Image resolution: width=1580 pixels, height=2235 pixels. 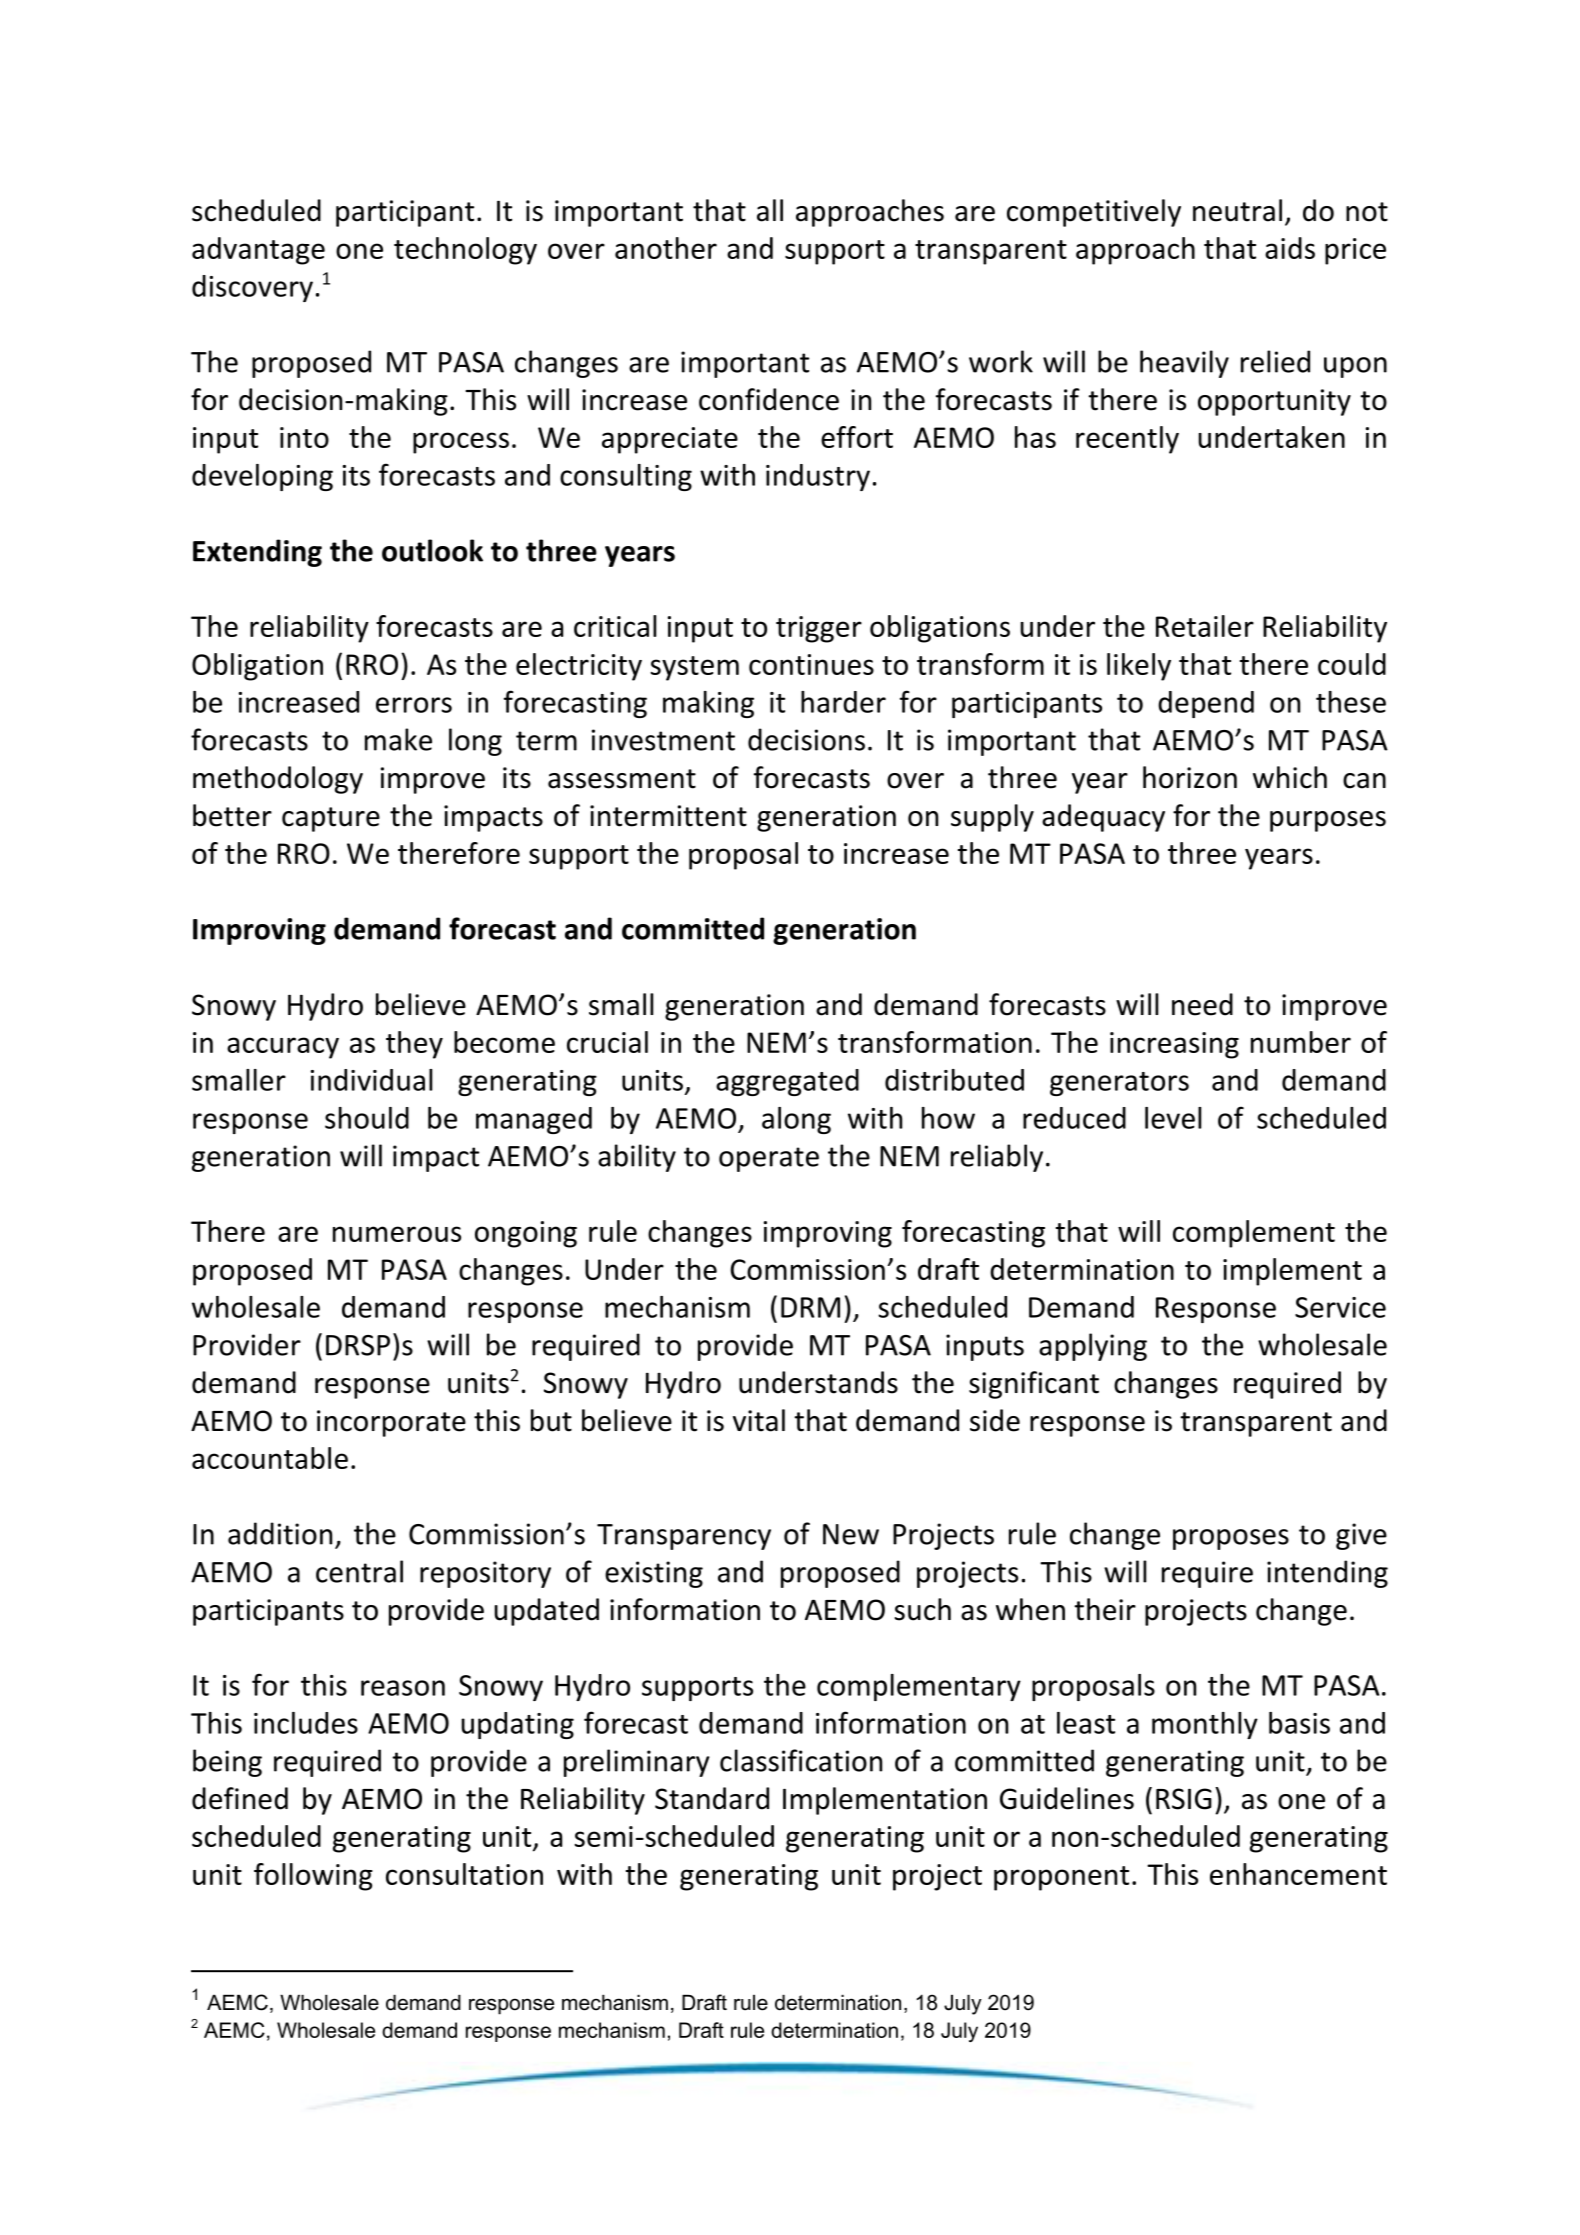 I want to click on harder, so click(x=843, y=702).
